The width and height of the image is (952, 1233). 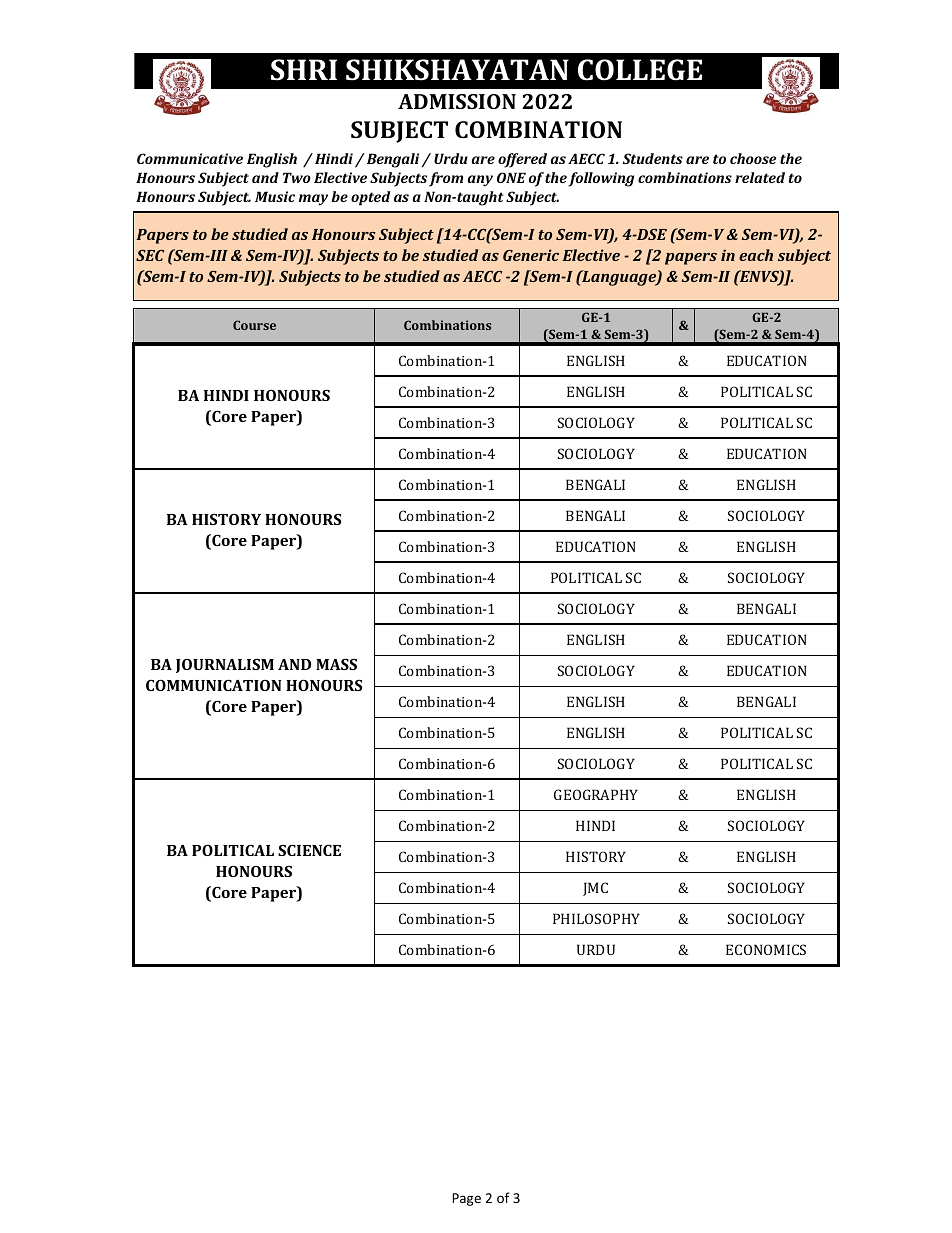 I want to click on SCIENCE, so click(x=309, y=850).
